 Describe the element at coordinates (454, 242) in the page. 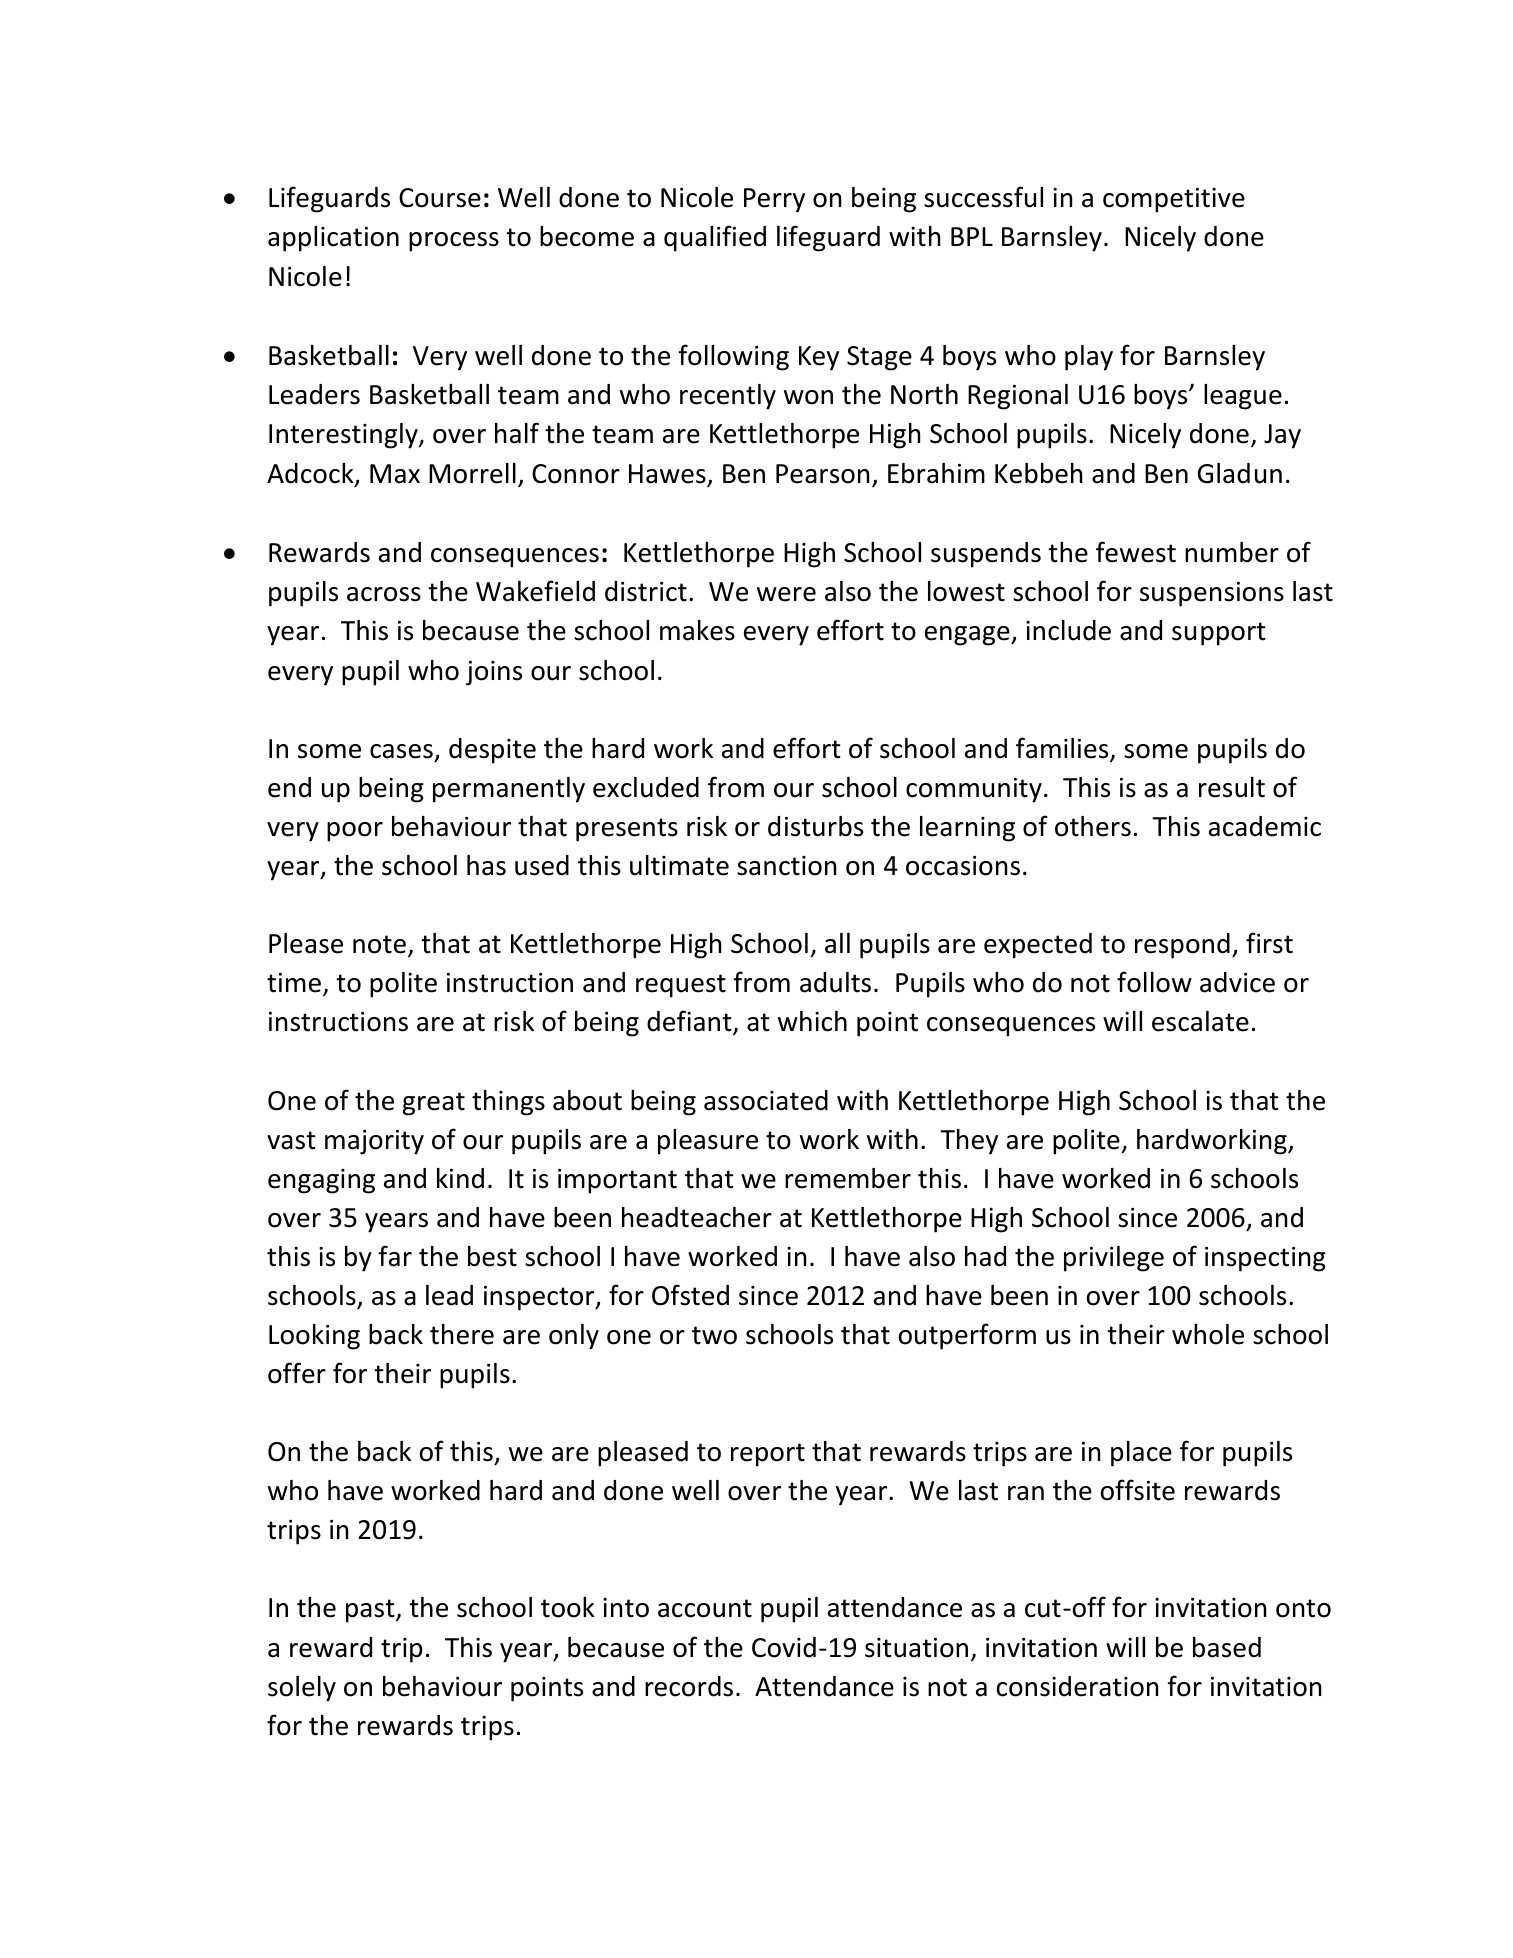

I see `process` at that location.
